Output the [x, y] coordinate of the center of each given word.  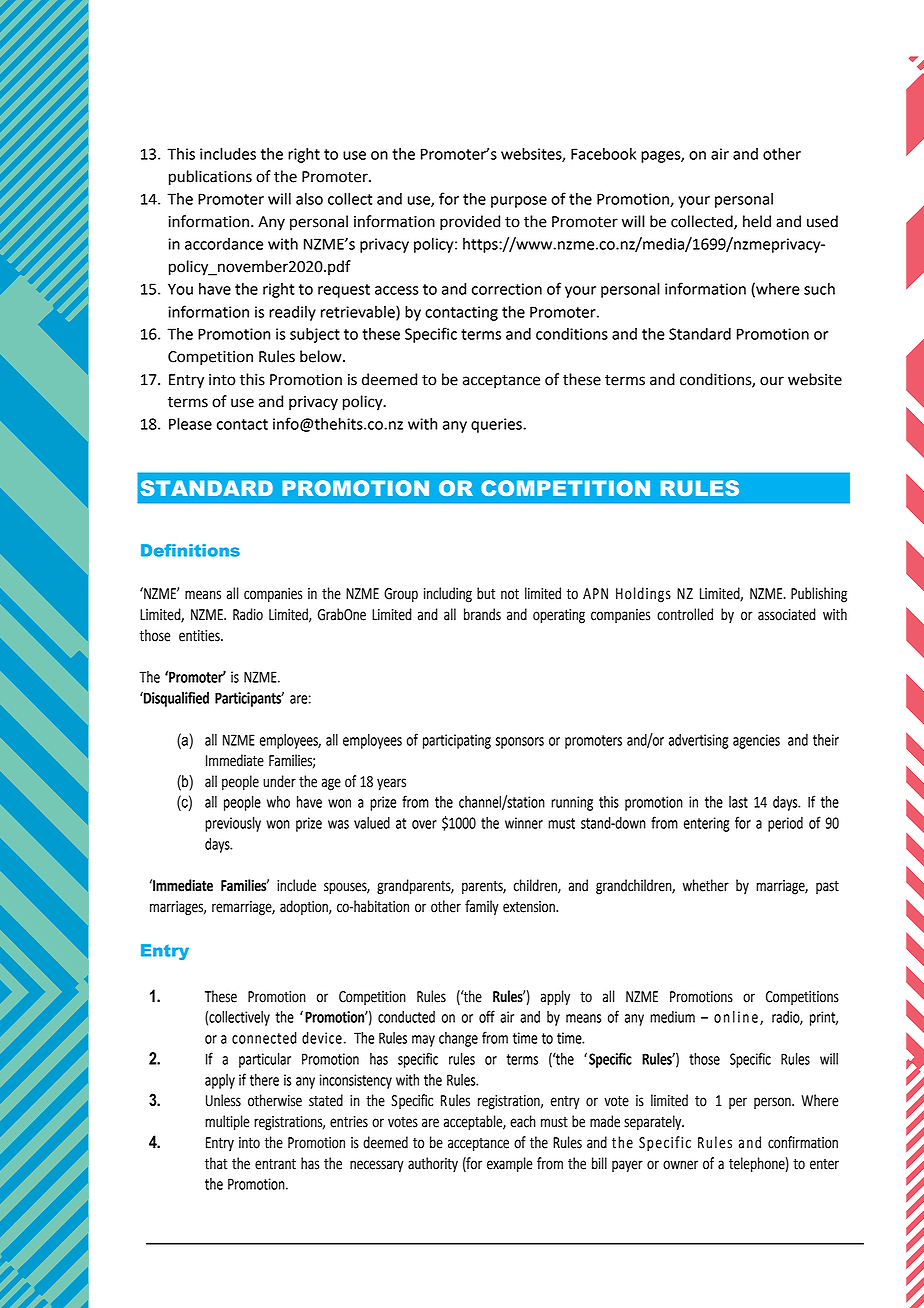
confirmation [803, 1142]
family [482, 908]
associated [787, 614]
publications [210, 178]
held [757, 221]
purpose [519, 202]
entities [200, 636]
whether [706, 885]
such [819, 289]
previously [233, 824]
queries [497, 425]
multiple [227, 1123]
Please [190, 424]
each [523, 1121]
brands [482, 614]
